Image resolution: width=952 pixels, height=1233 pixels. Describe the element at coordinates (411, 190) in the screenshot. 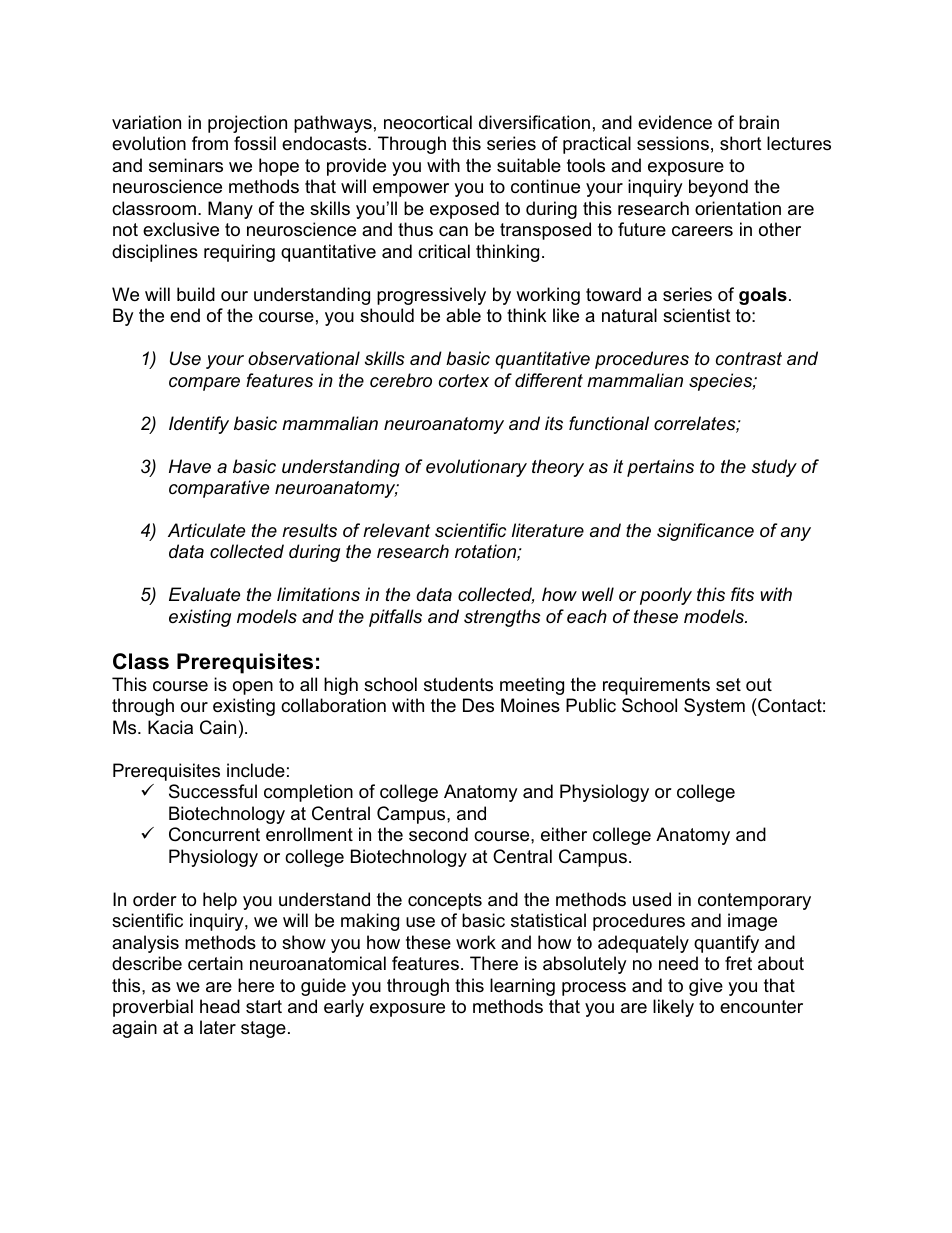

I see `empower` at that location.
